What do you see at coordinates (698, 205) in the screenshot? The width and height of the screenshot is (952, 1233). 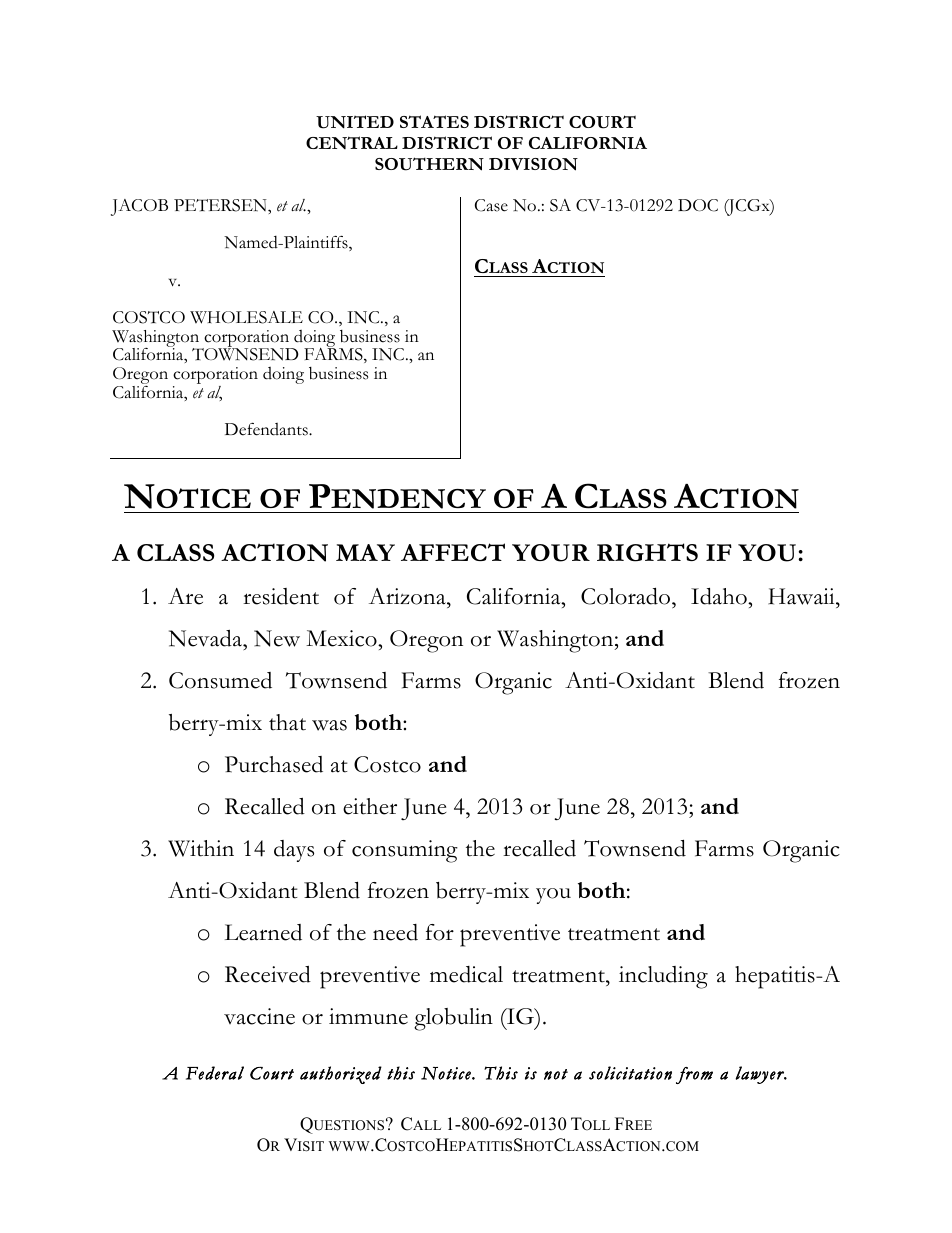 I see `DOC` at bounding box center [698, 205].
